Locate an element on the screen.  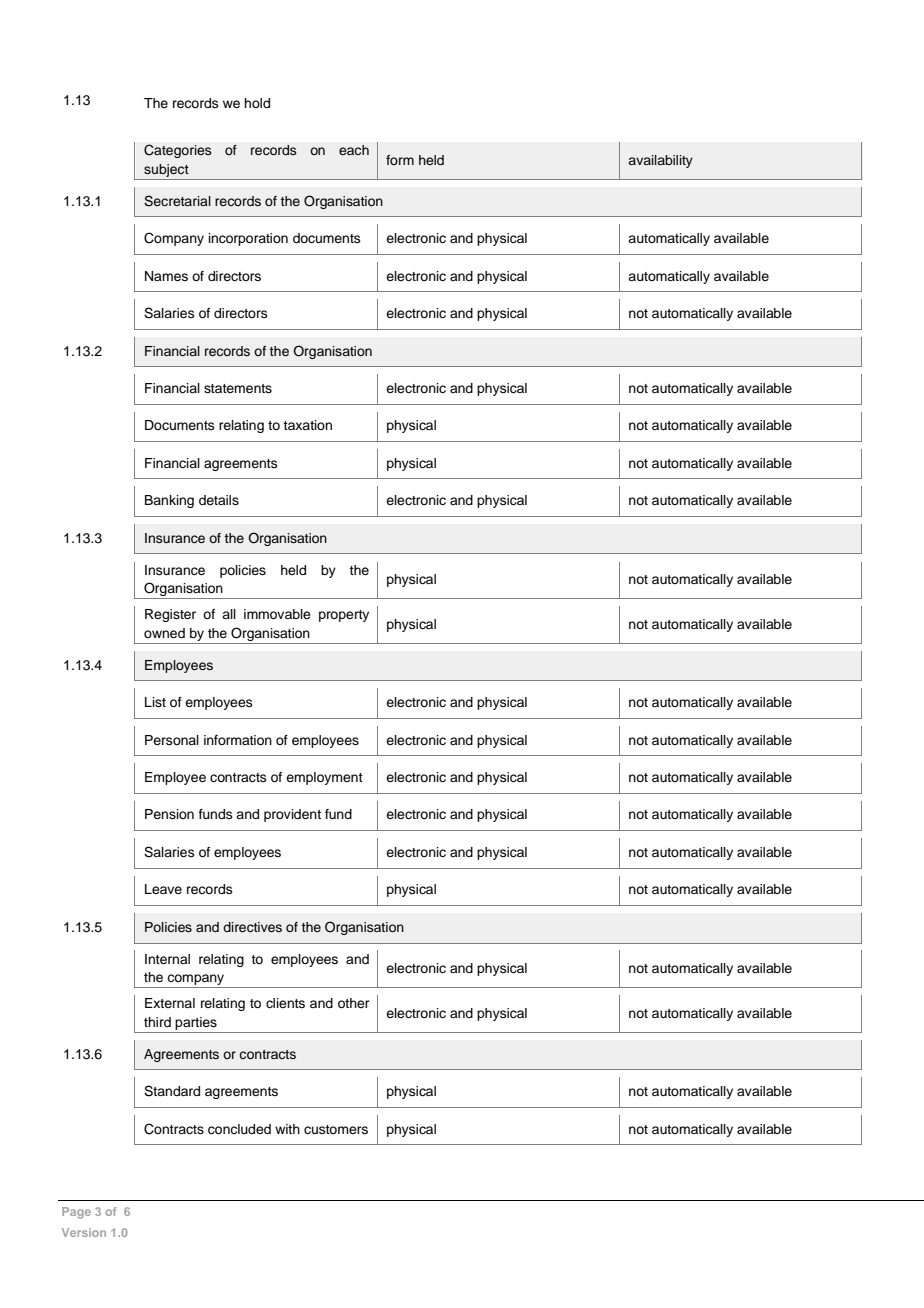
Page is located at coordinates (76, 1213).
